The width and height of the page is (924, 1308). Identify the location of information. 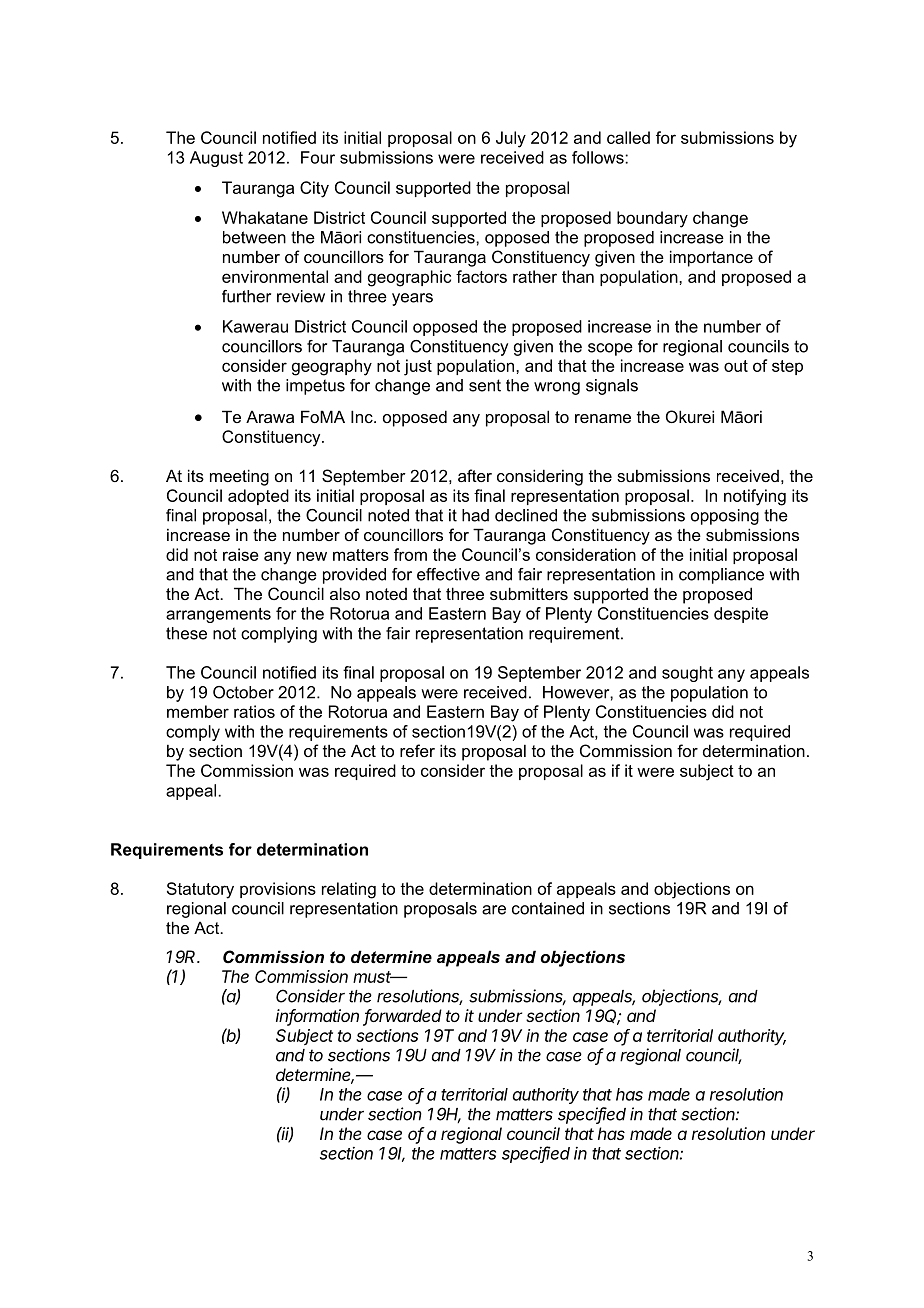
(317, 1017).
